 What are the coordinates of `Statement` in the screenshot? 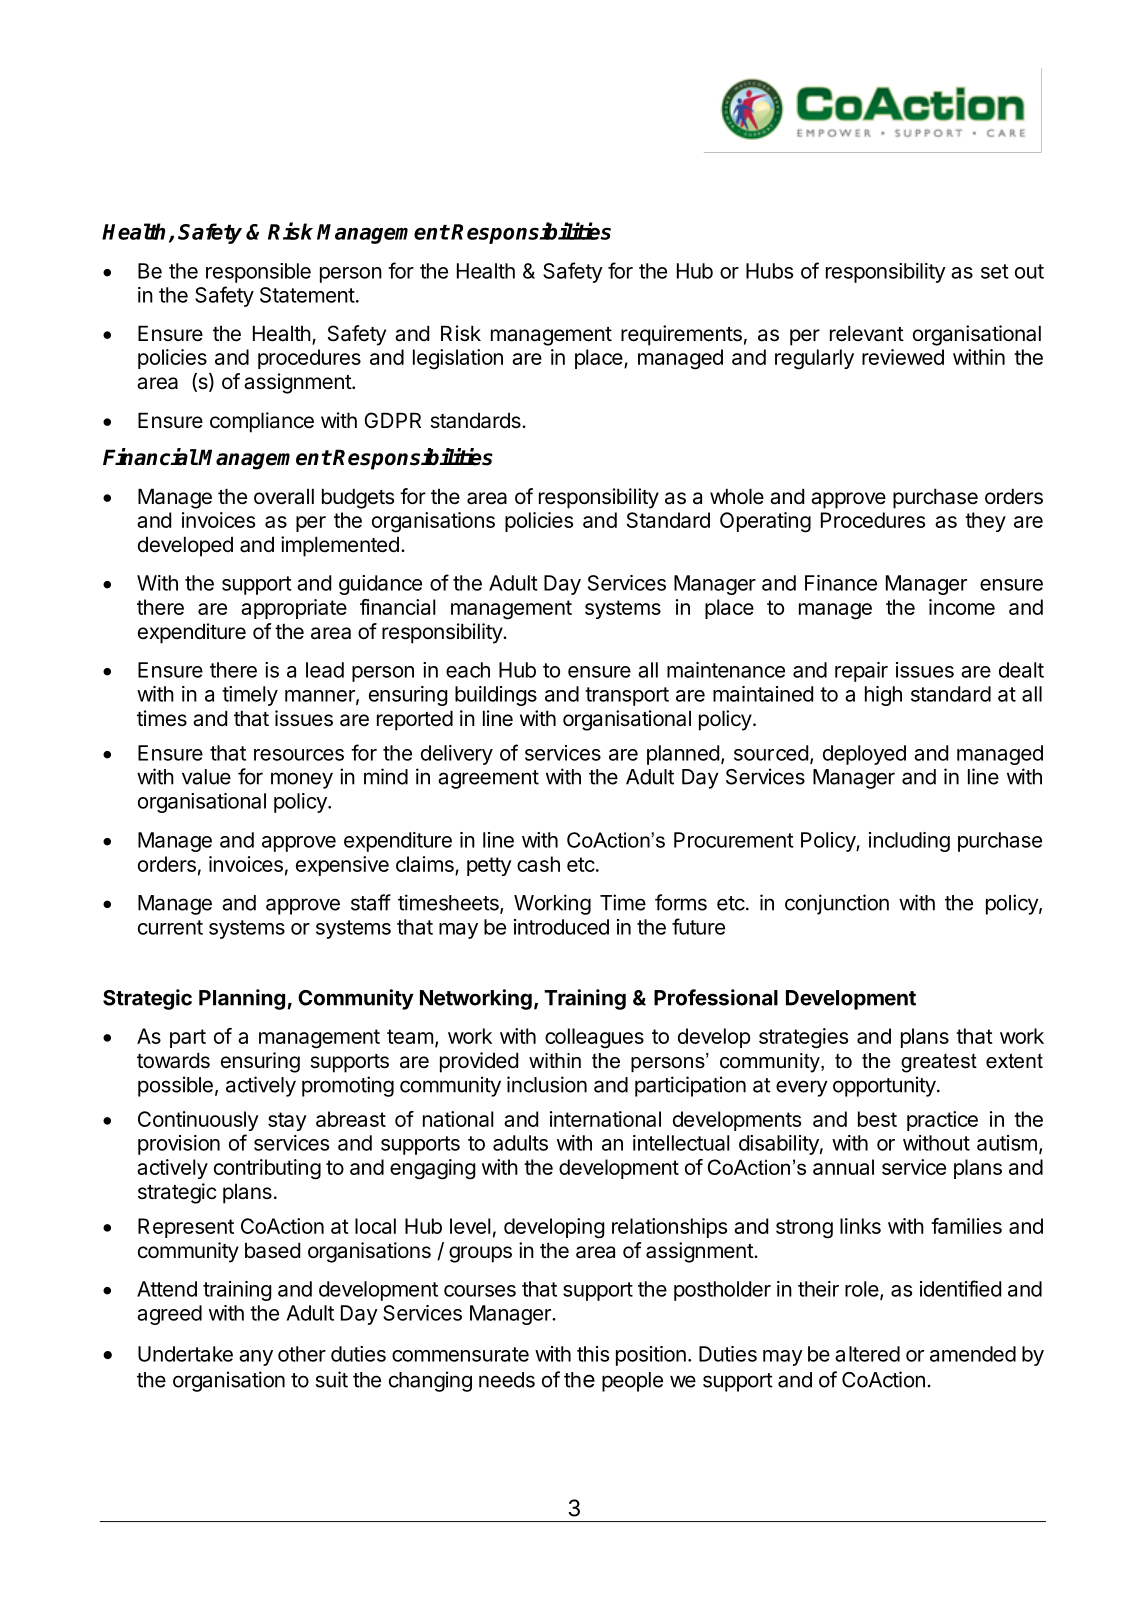 It's located at (307, 295).
